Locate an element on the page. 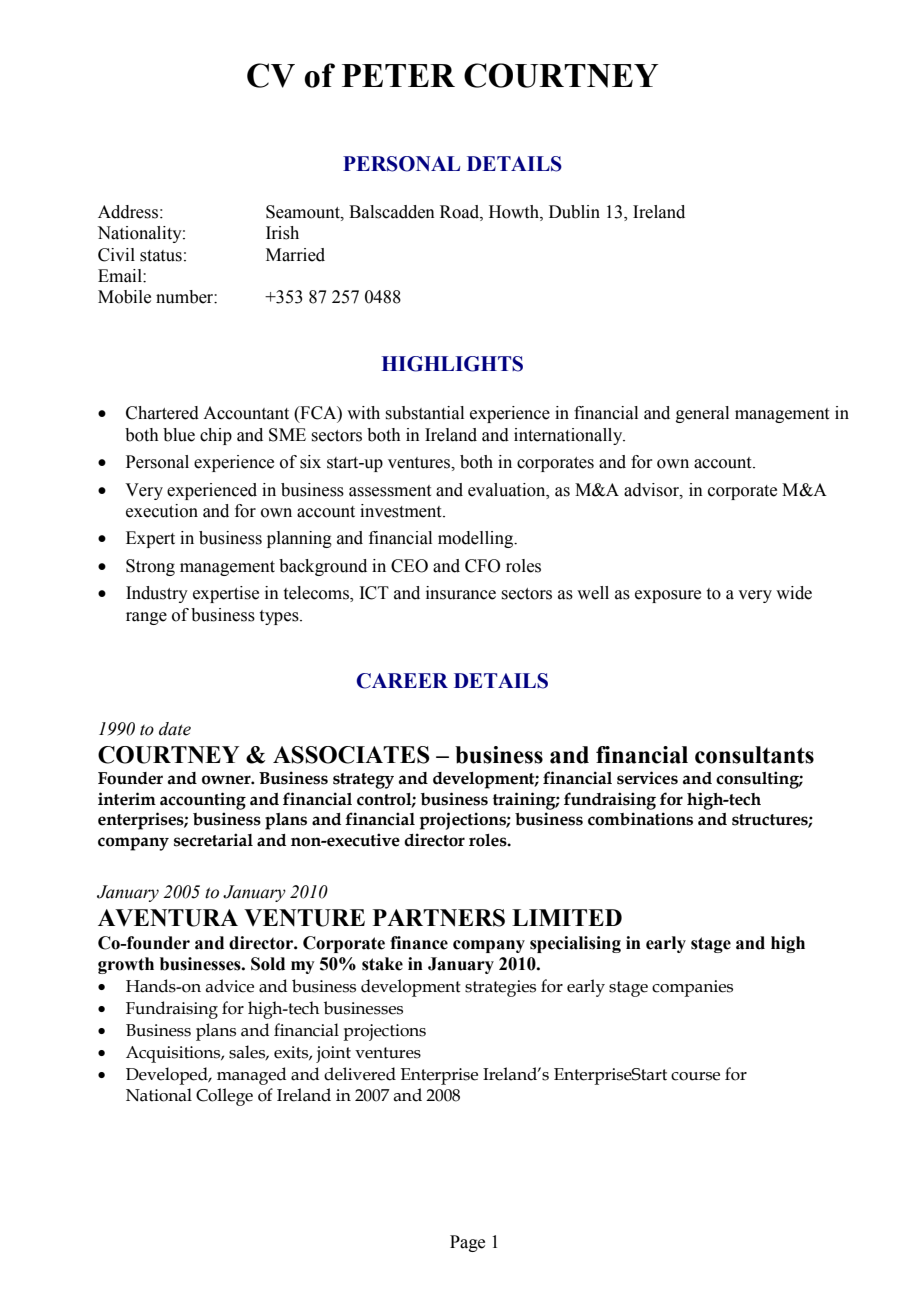 The height and width of the document is (1308, 924). PETER is located at coordinates (398, 75).
